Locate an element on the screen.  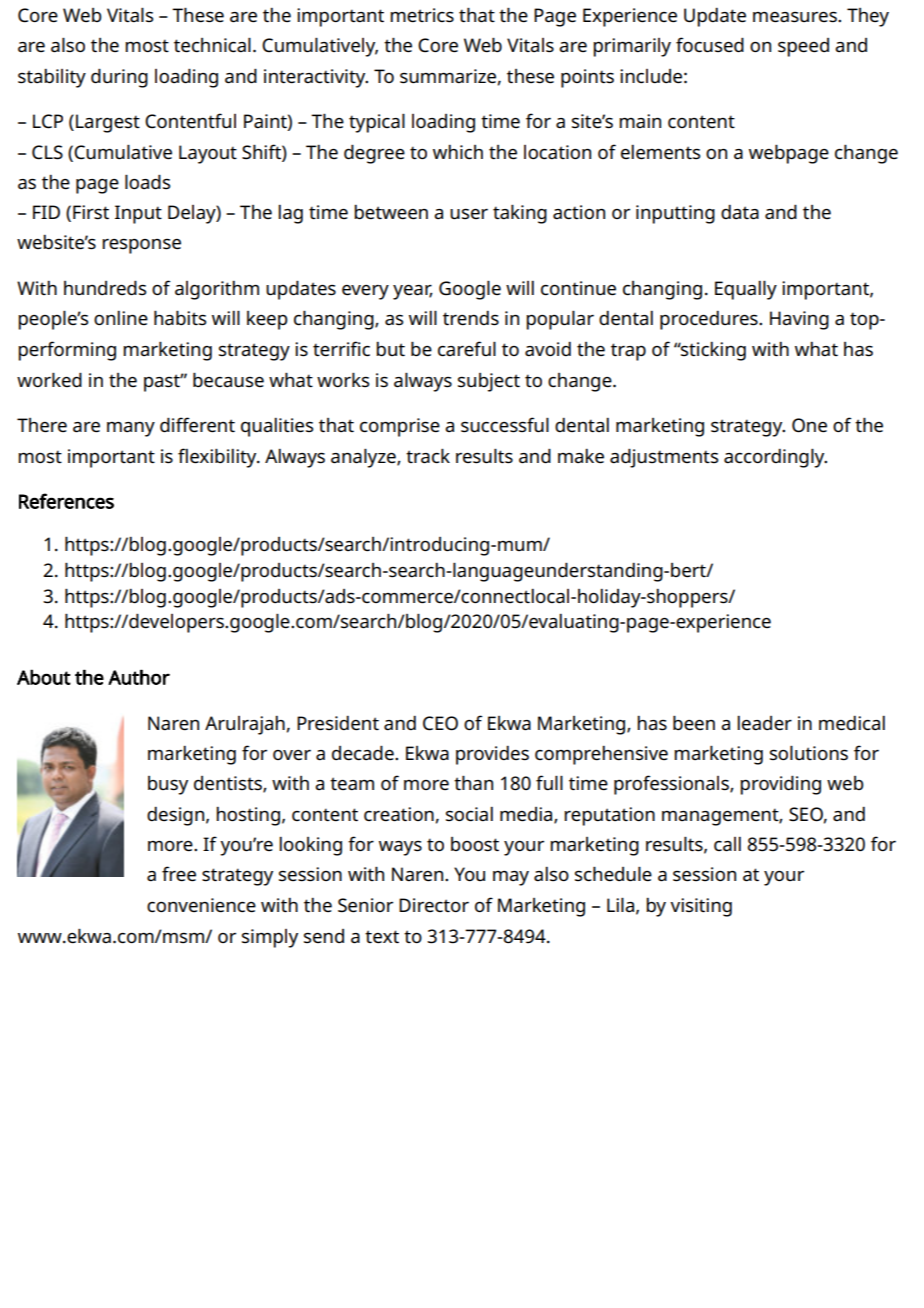
References is located at coordinates (66, 501).
